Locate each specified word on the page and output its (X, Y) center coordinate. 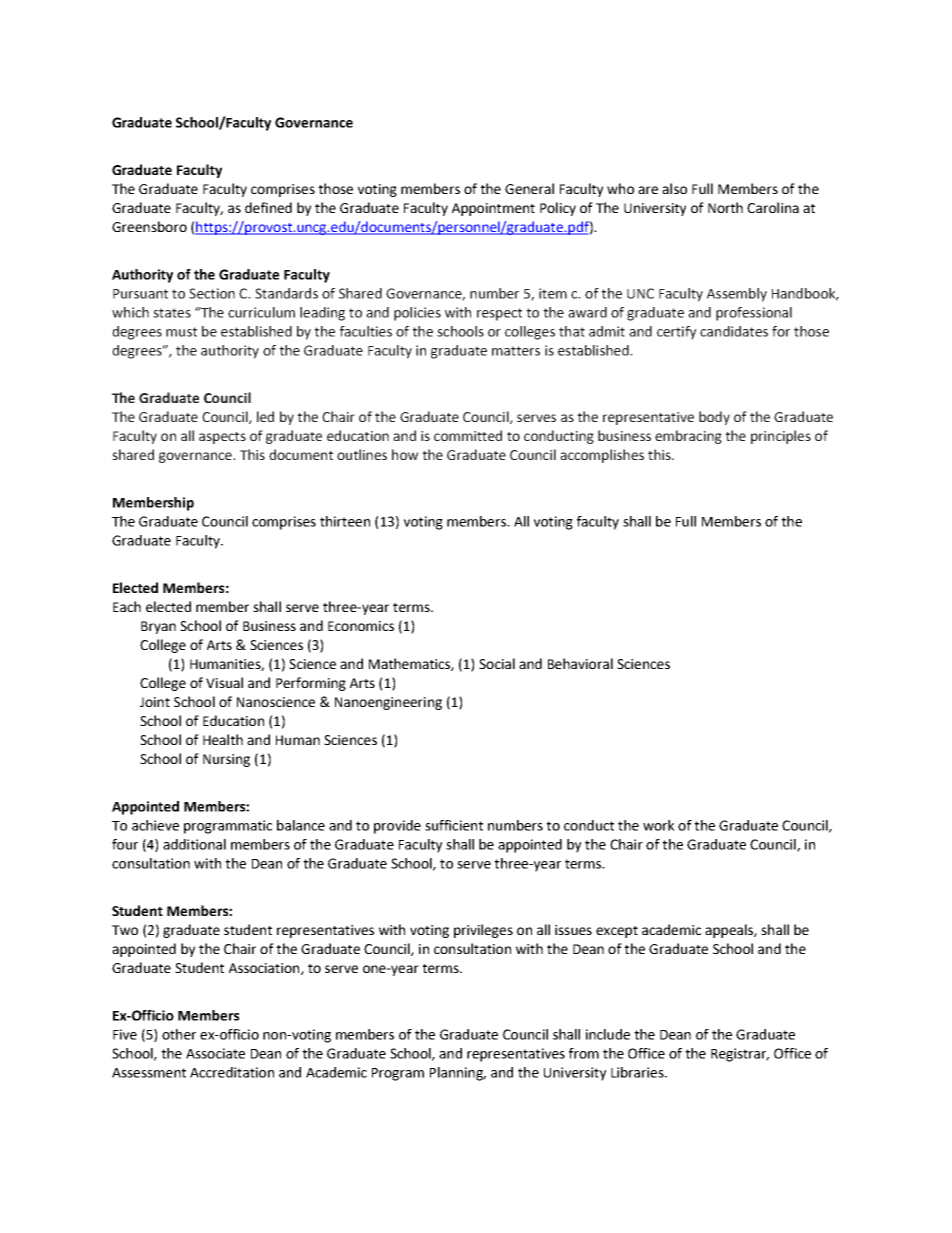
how (405, 454)
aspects (222, 438)
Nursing (226, 760)
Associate (215, 1053)
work (659, 825)
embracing (688, 437)
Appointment (493, 209)
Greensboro (149, 226)
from (584, 1053)
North (725, 207)
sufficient (454, 825)
